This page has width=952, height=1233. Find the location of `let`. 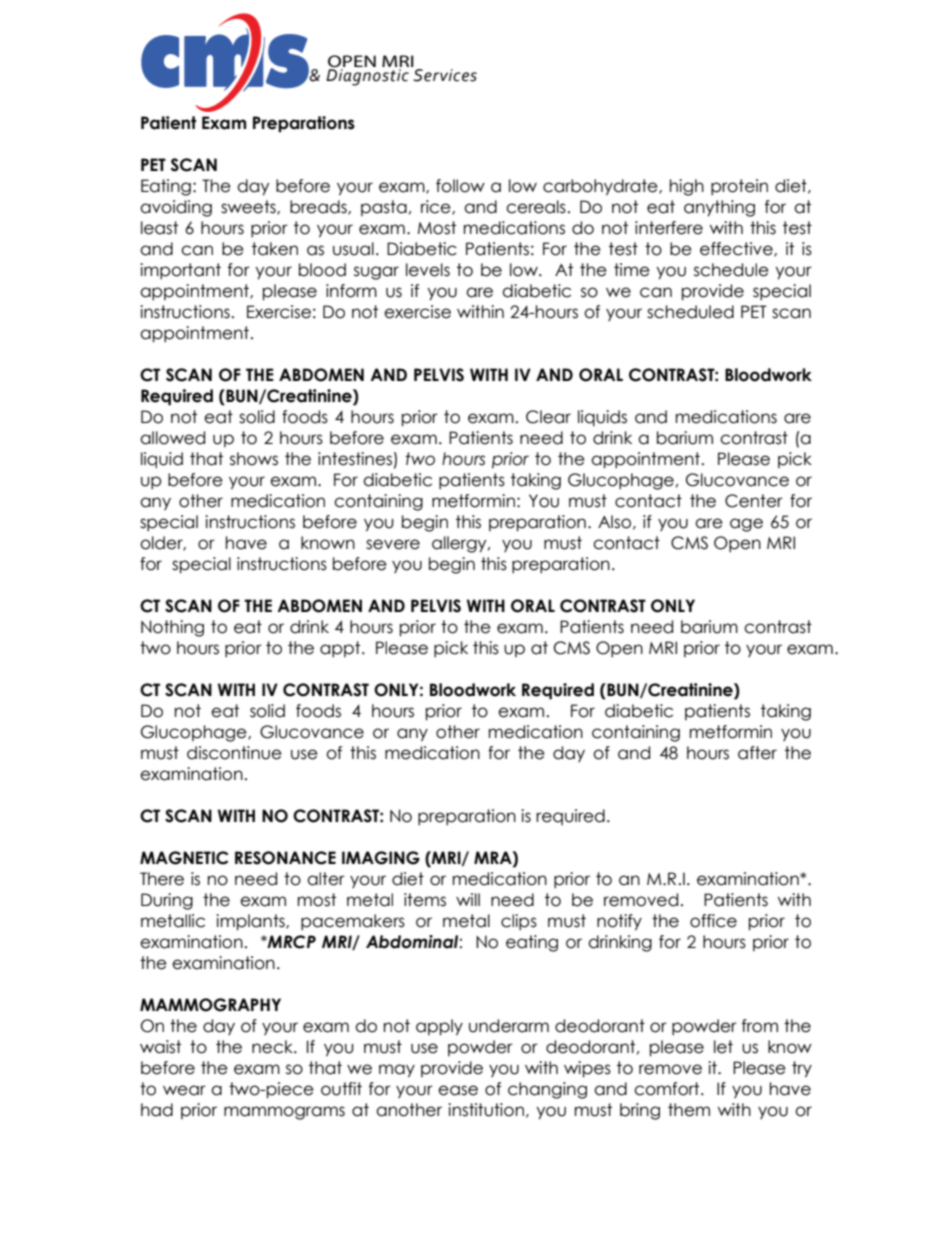

let is located at coordinates (723, 1047).
